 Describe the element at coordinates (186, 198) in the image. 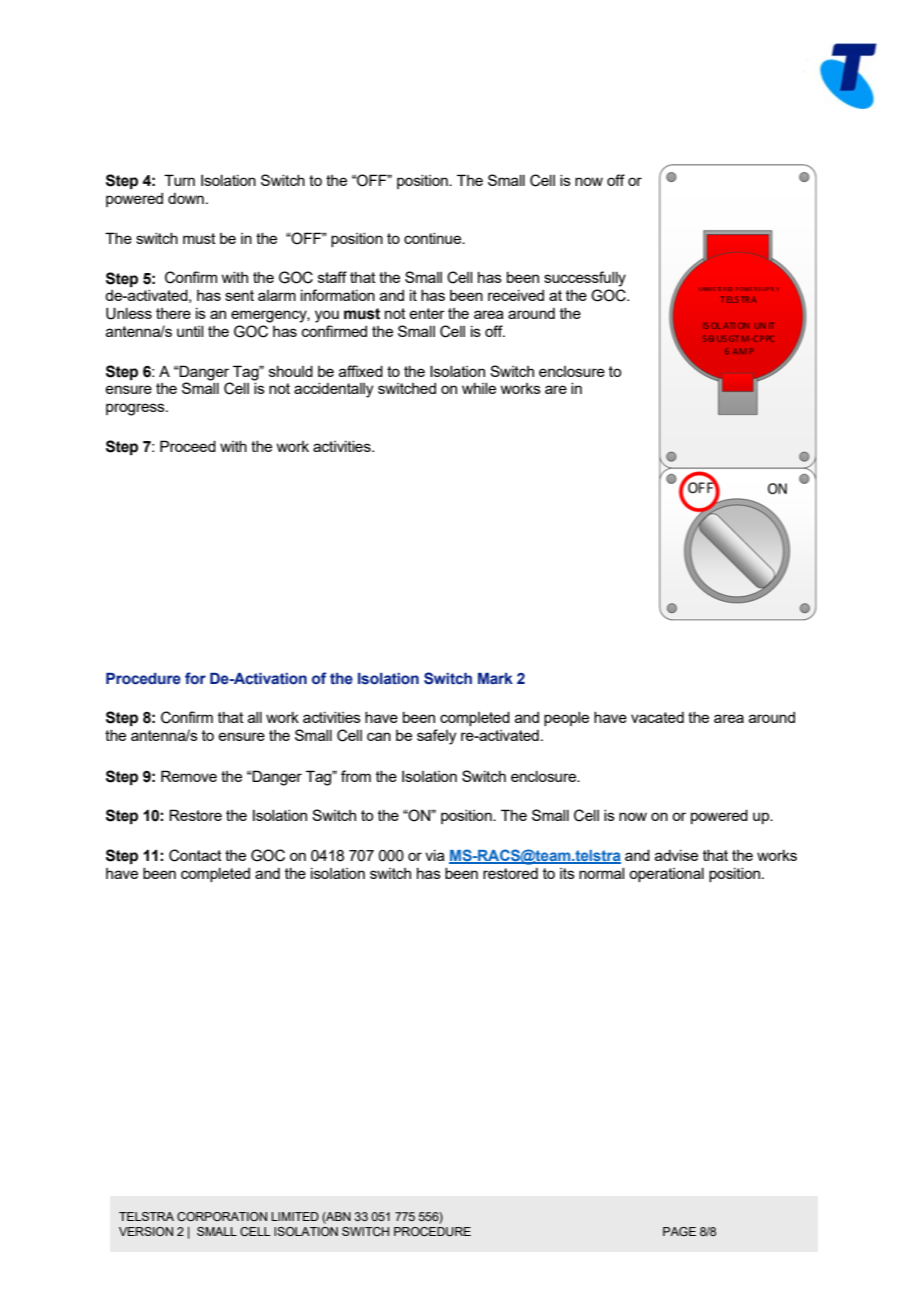

I see `down` at that location.
